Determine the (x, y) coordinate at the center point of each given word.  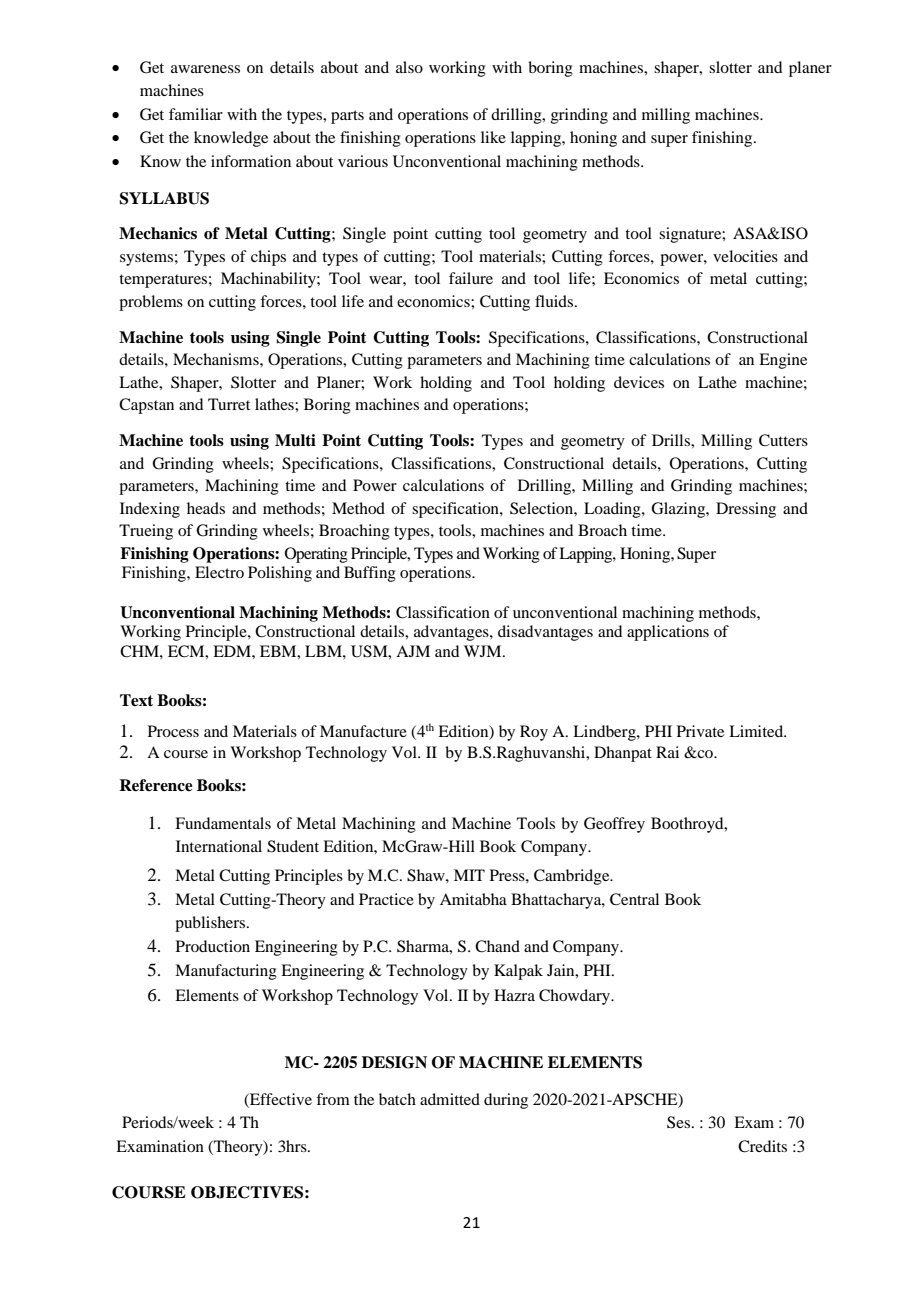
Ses (678, 1122)
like (493, 137)
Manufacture (363, 731)
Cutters (783, 440)
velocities (745, 256)
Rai (667, 752)
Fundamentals (223, 823)
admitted (450, 1099)
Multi (295, 440)
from (333, 1099)
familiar (196, 114)
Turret (229, 404)
